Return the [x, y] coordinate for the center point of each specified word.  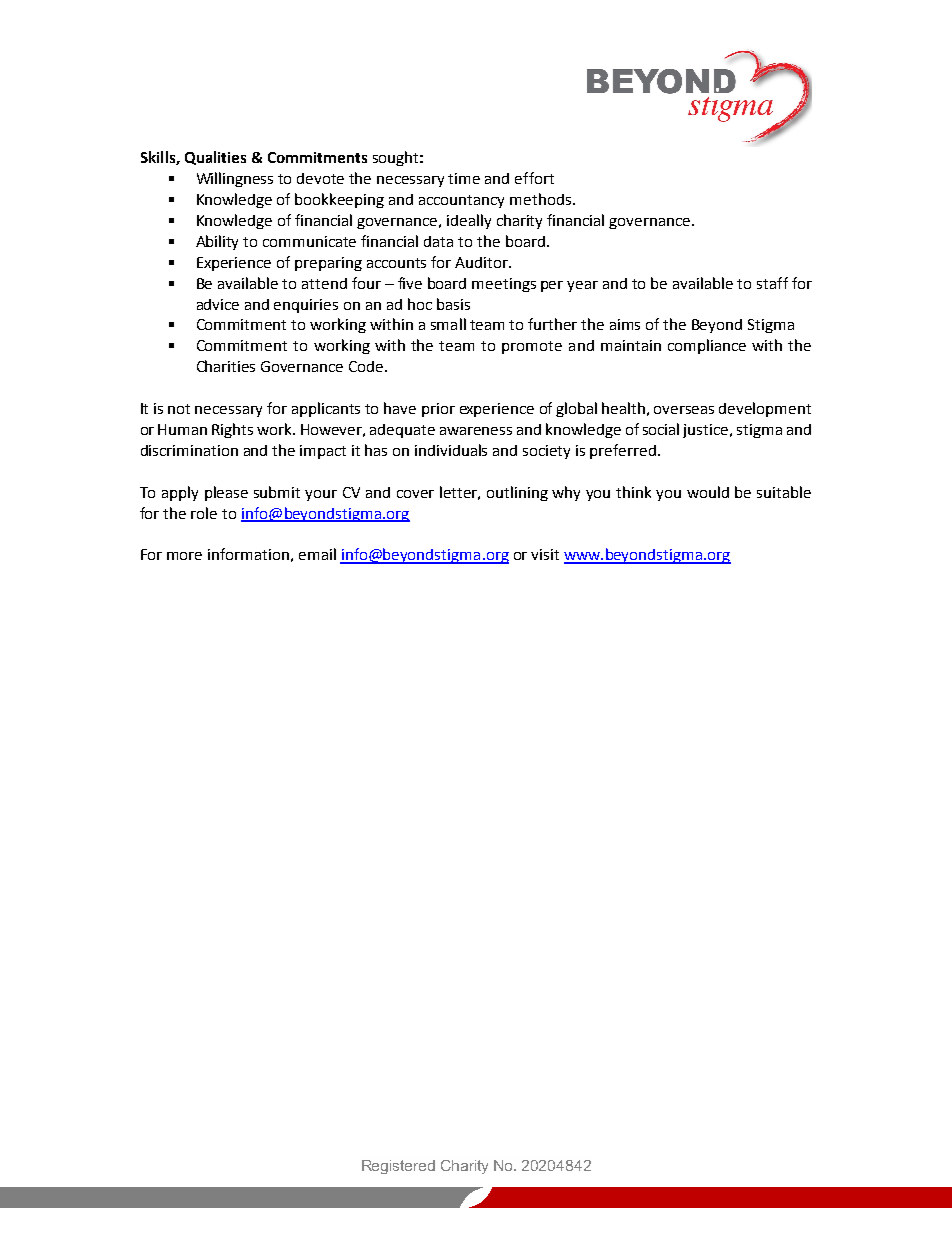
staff [772, 283]
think [633, 492]
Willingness [235, 179]
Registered [398, 1167]
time [464, 178]
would [708, 492]
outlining [517, 493]
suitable [784, 492]
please [226, 493]
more [184, 556]
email [317, 554]
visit [545, 554]
